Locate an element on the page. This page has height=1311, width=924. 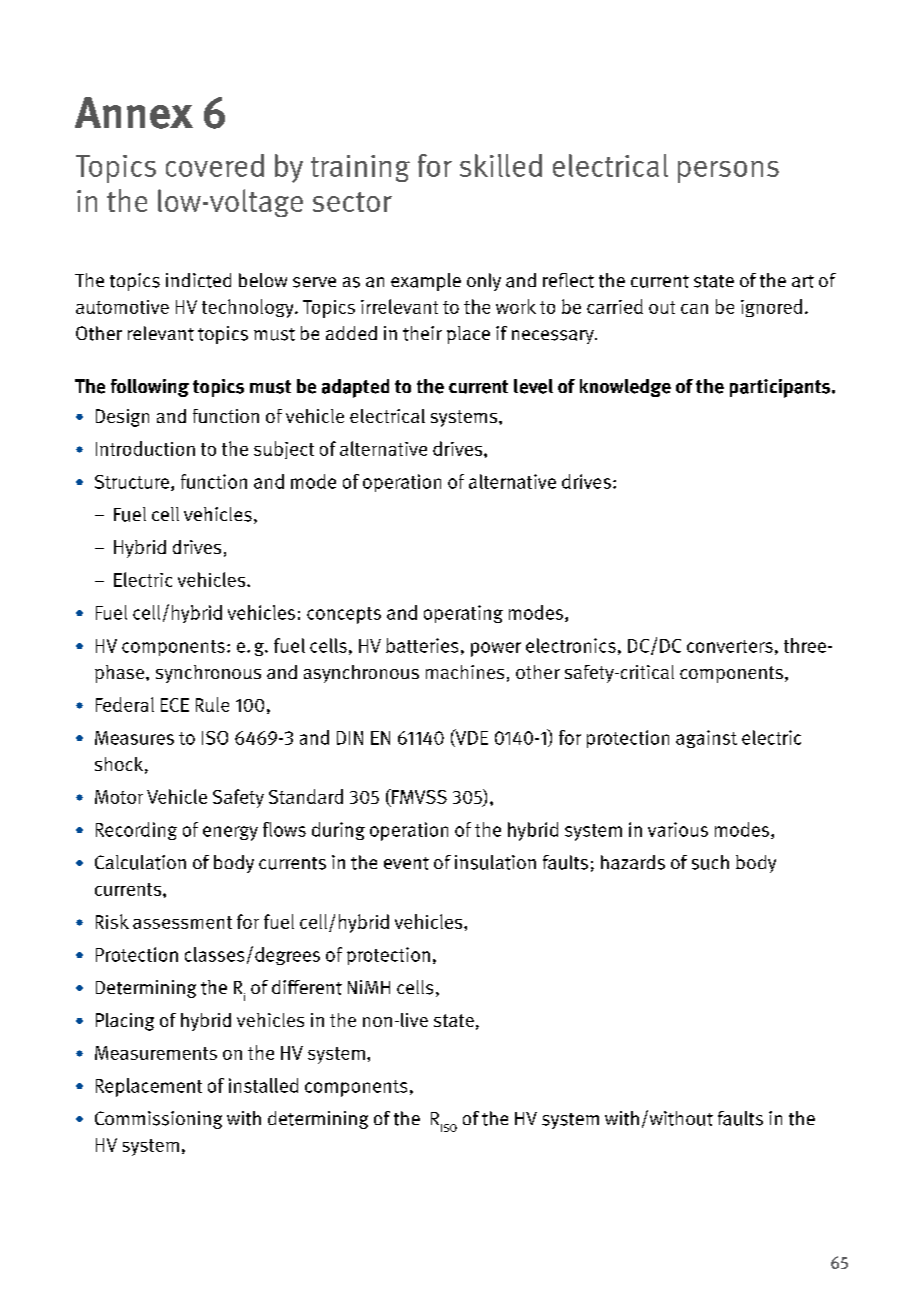
Commissioning is located at coordinates (158, 1120).
